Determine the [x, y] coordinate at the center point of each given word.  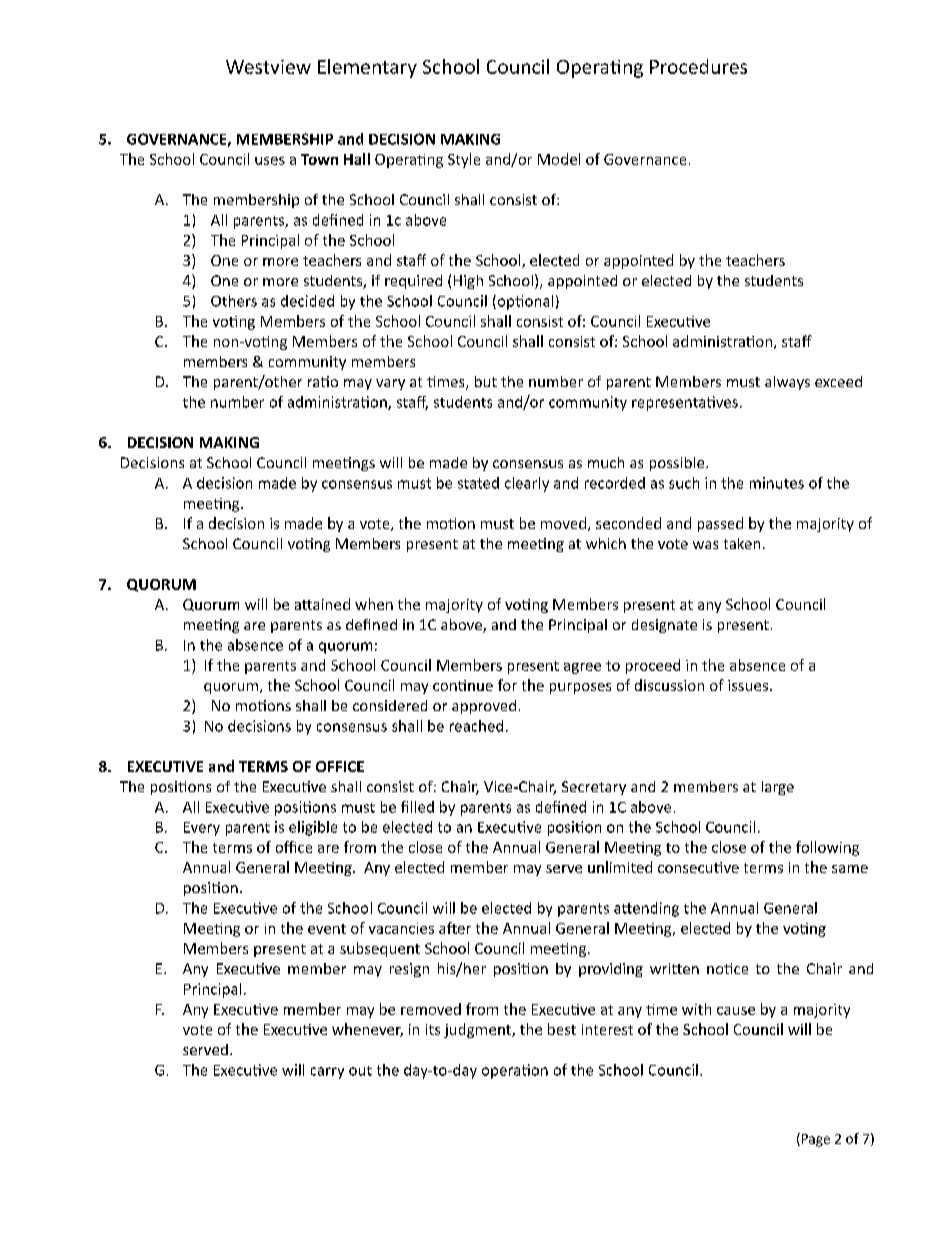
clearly [527, 484]
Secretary [594, 788]
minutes [777, 483]
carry [327, 1073]
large [778, 788]
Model [559, 159]
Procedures [698, 66]
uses [270, 161]
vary [390, 384]
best [562, 1029]
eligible [313, 828]
